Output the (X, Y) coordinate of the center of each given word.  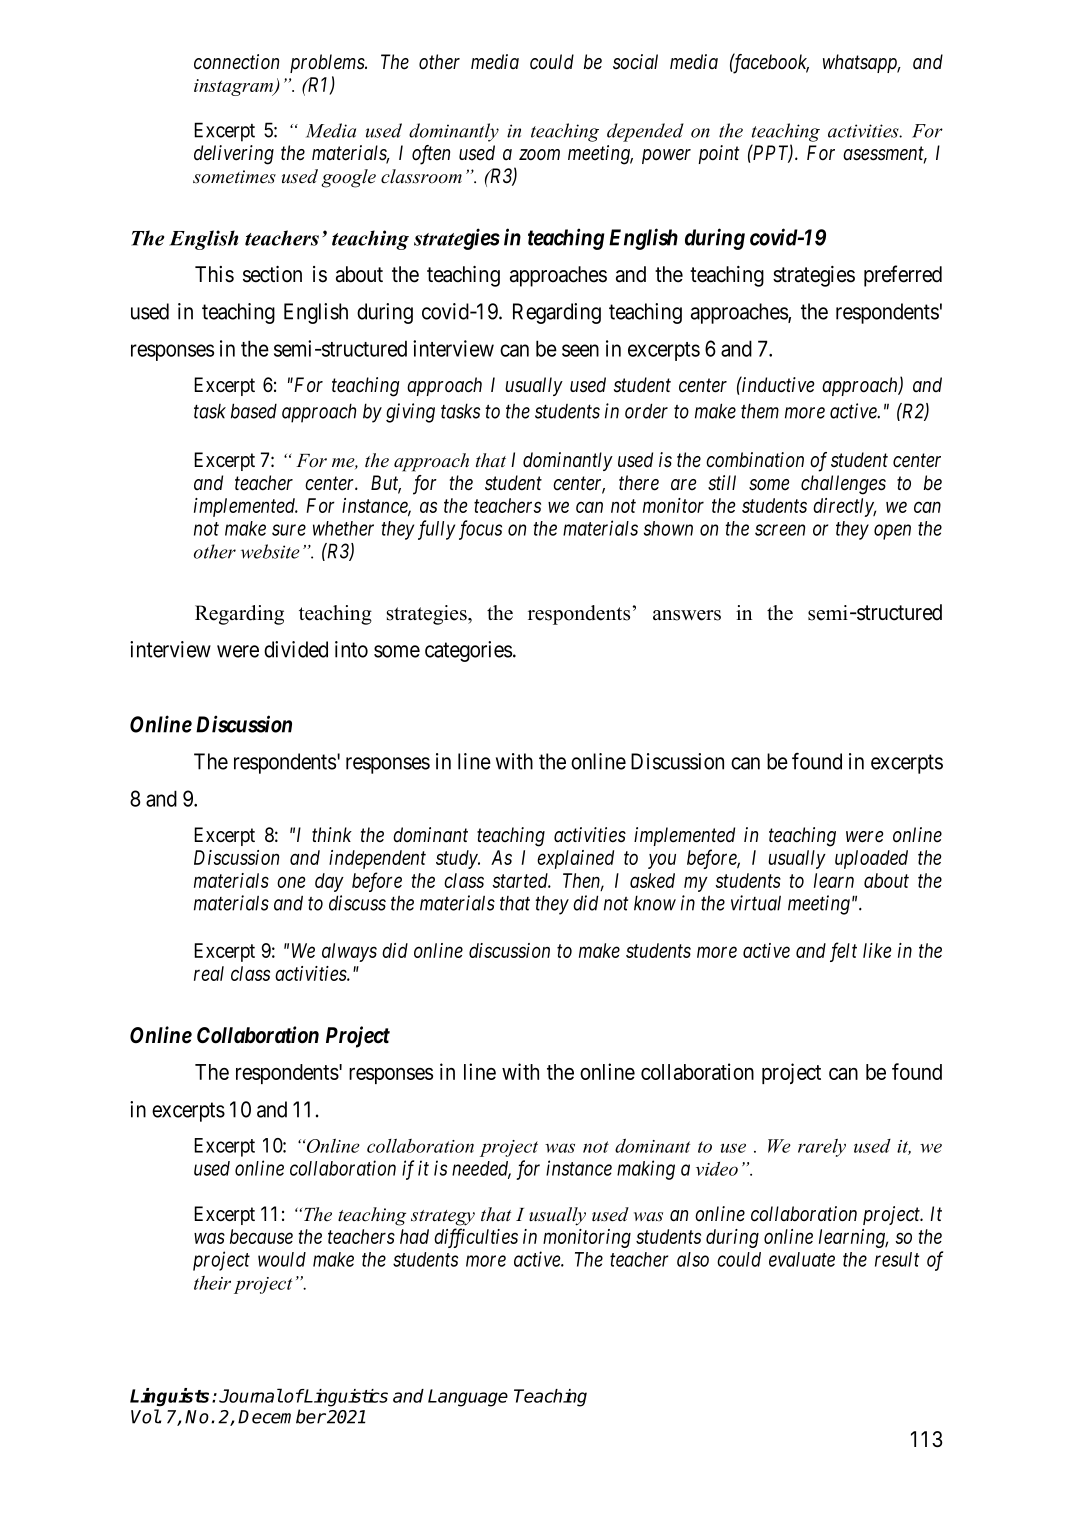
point (718, 154)
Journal (251, 1395)
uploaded (871, 859)
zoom (539, 155)
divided (296, 649)
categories (468, 651)
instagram (235, 87)
